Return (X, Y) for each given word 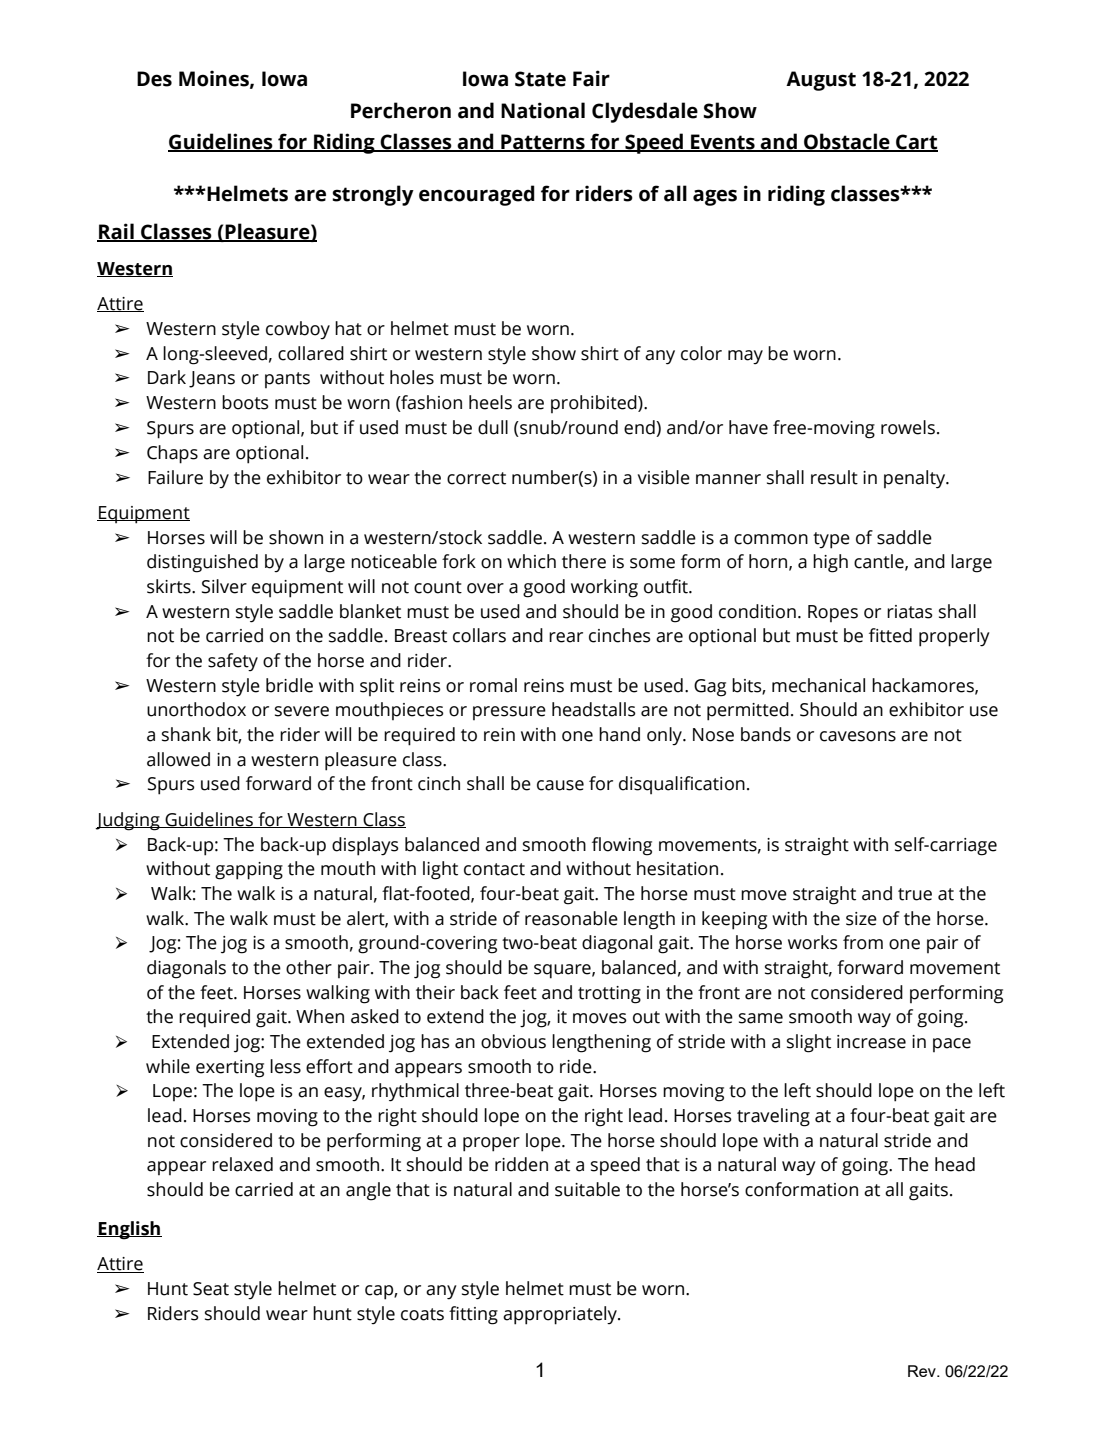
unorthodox (196, 709)
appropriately (561, 1315)
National (543, 110)
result (834, 477)
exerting (230, 1069)
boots (245, 402)
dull (493, 427)
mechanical (818, 685)
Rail (116, 232)
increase (871, 1042)
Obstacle (847, 142)
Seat (211, 1289)
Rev (923, 1371)
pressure (509, 713)
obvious (513, 1041)
